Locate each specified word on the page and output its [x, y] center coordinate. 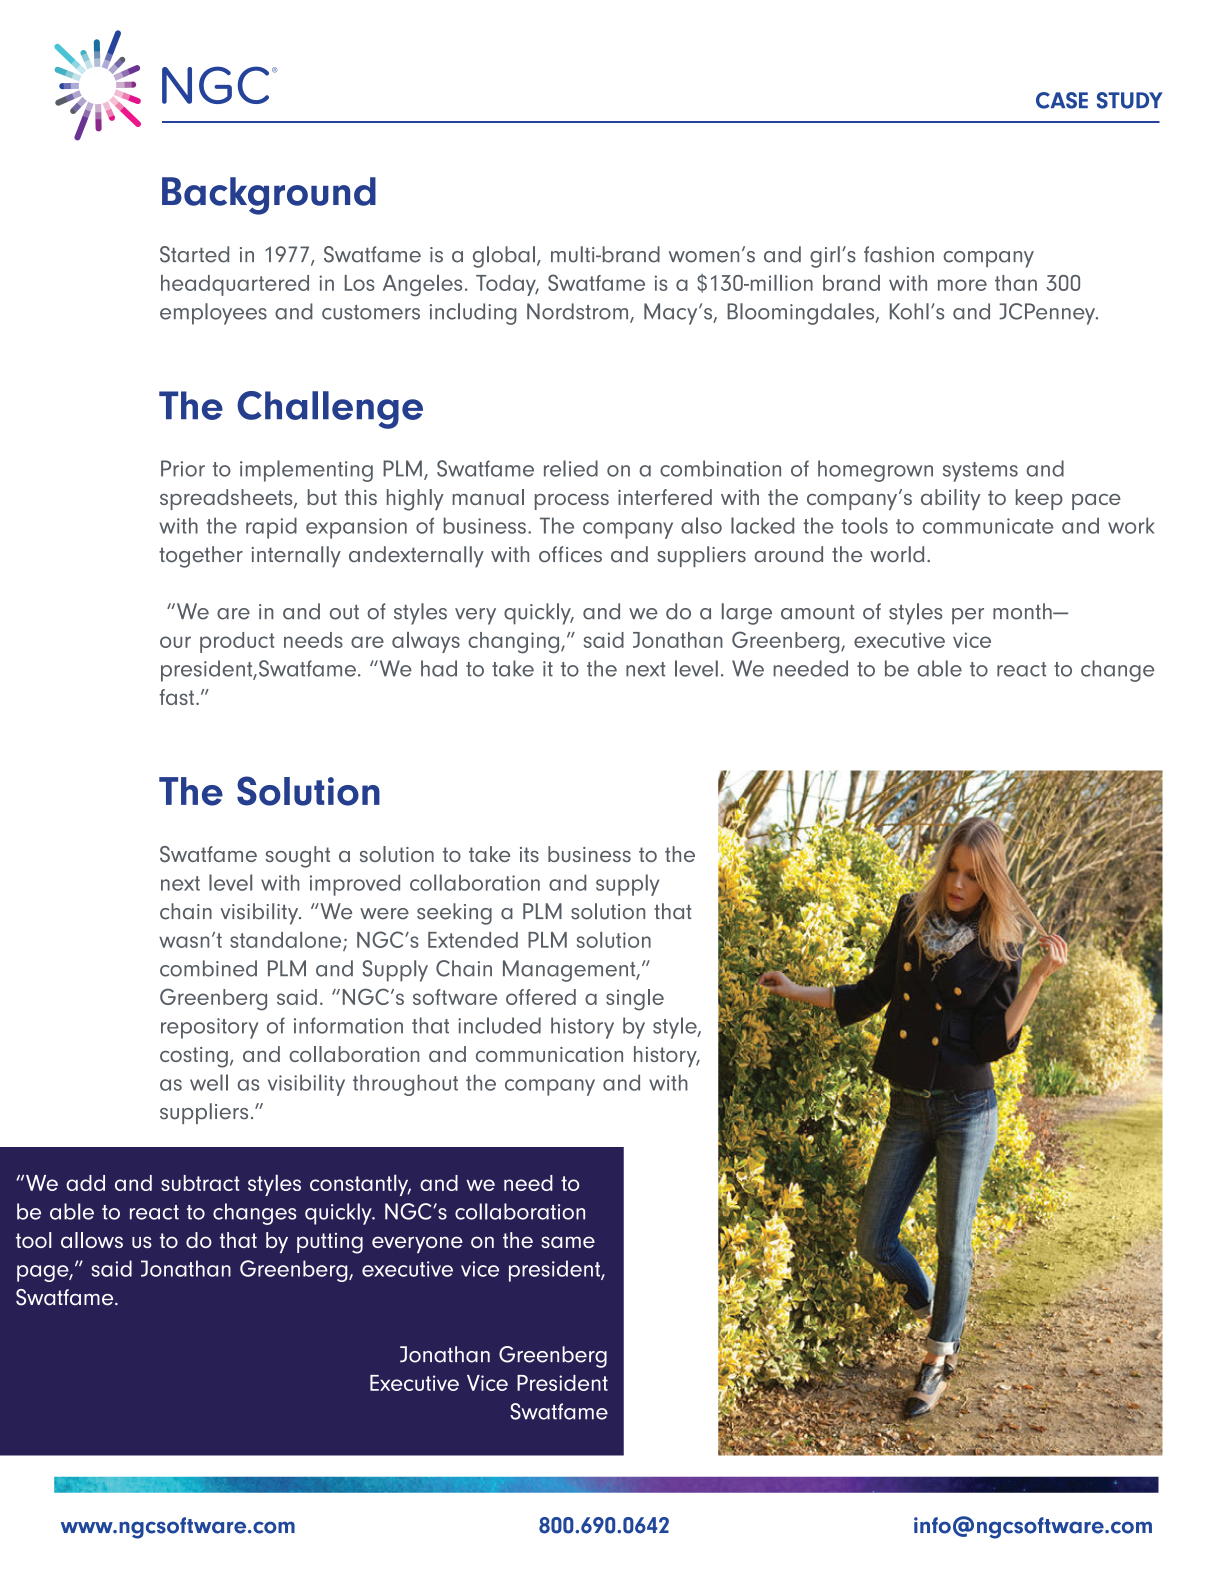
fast [176, 697]
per [968, 616]
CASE [1062, 100]
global [504, 257]
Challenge [330, 410]
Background [269, 196]
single [635, 1000]
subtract [200, 1183]
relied [571, 468]
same [568, 1242]
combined [208, 968]
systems [980, 472]
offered [541, 997]
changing [515, 643]
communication [549, 1054]
